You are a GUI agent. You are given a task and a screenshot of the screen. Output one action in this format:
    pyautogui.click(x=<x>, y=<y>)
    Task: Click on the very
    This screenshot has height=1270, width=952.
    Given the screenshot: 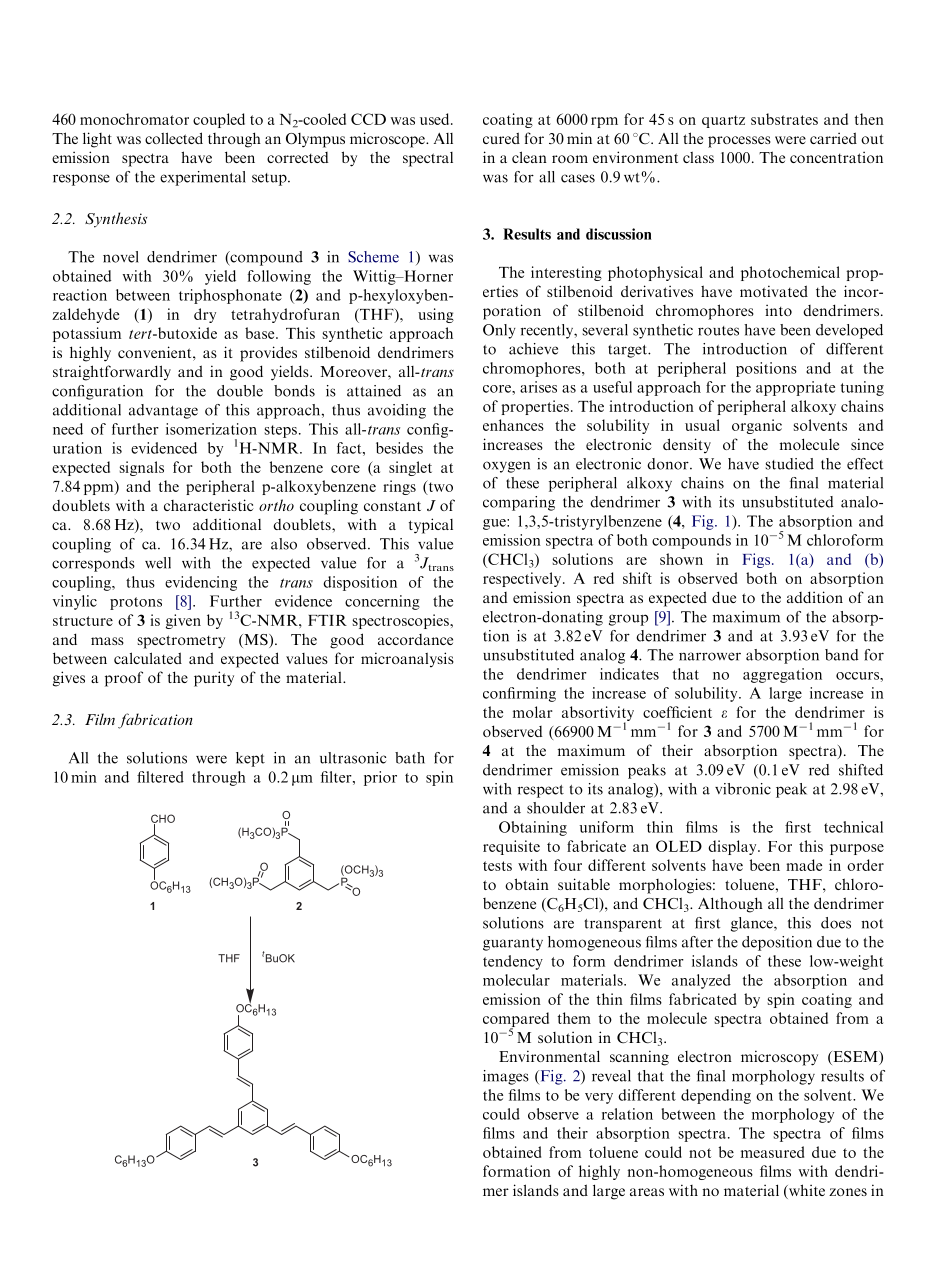 What is the action you would take?
    pyautogui.click(x=599, y=1098)
